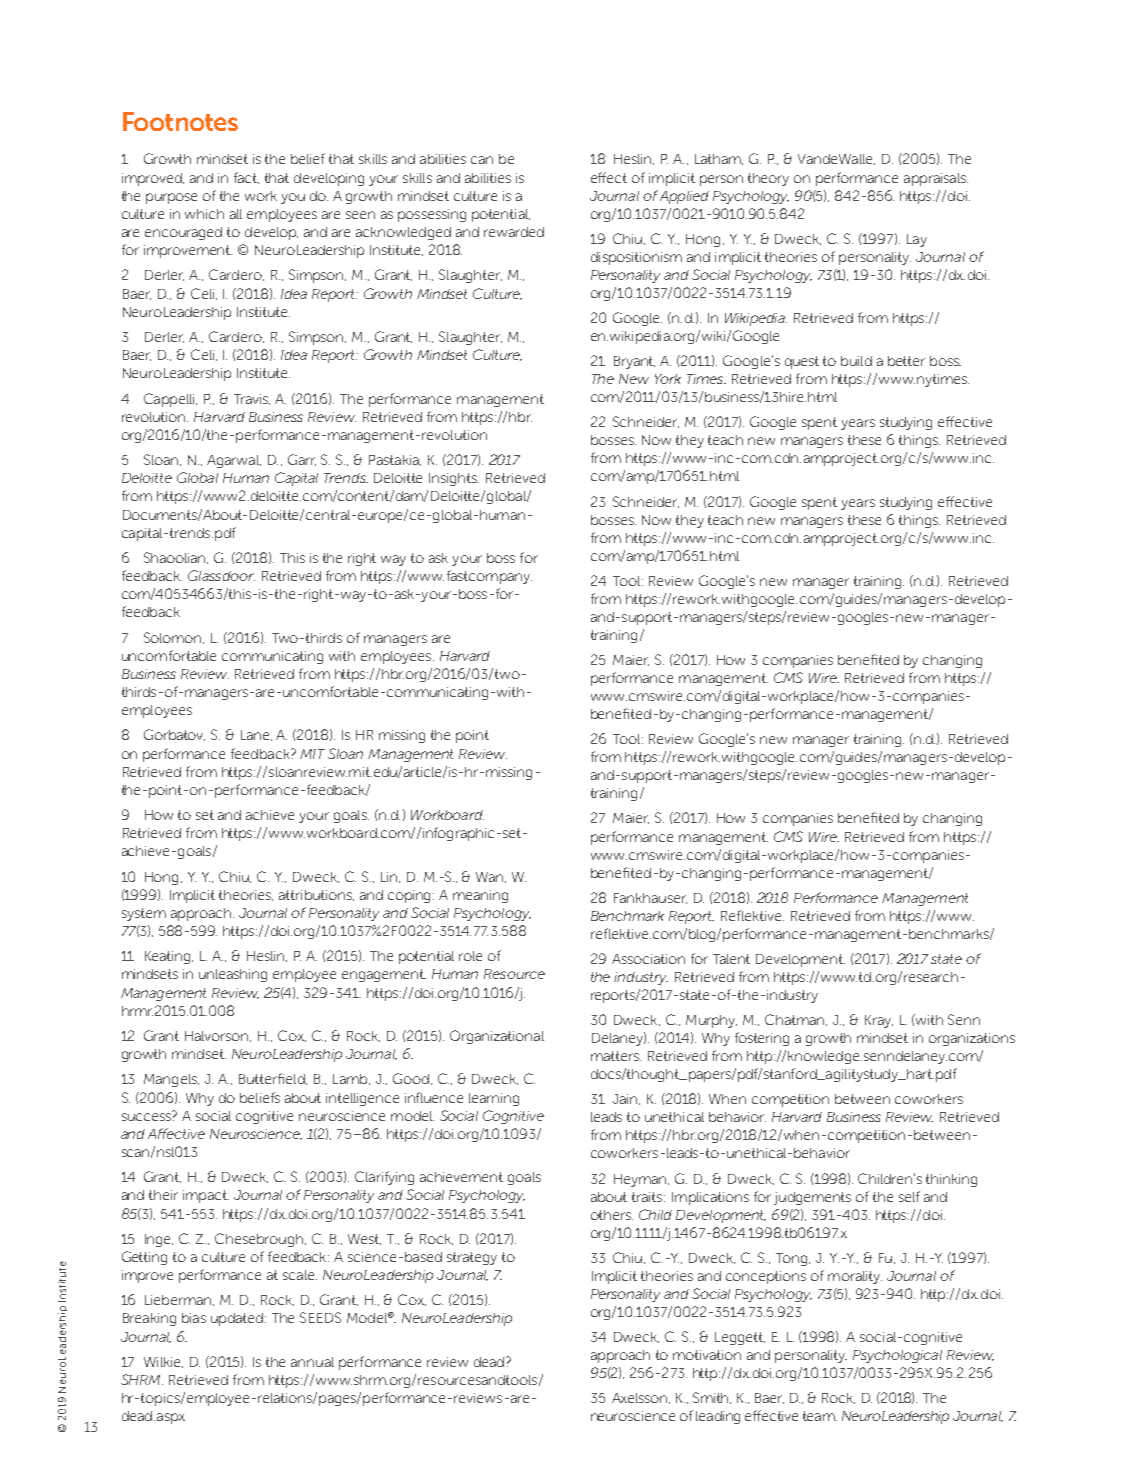 The width and height of the page is (1139, 1474). Describe the element at coordinates (514, 232) in the page. I see `rewarded` at that location.
